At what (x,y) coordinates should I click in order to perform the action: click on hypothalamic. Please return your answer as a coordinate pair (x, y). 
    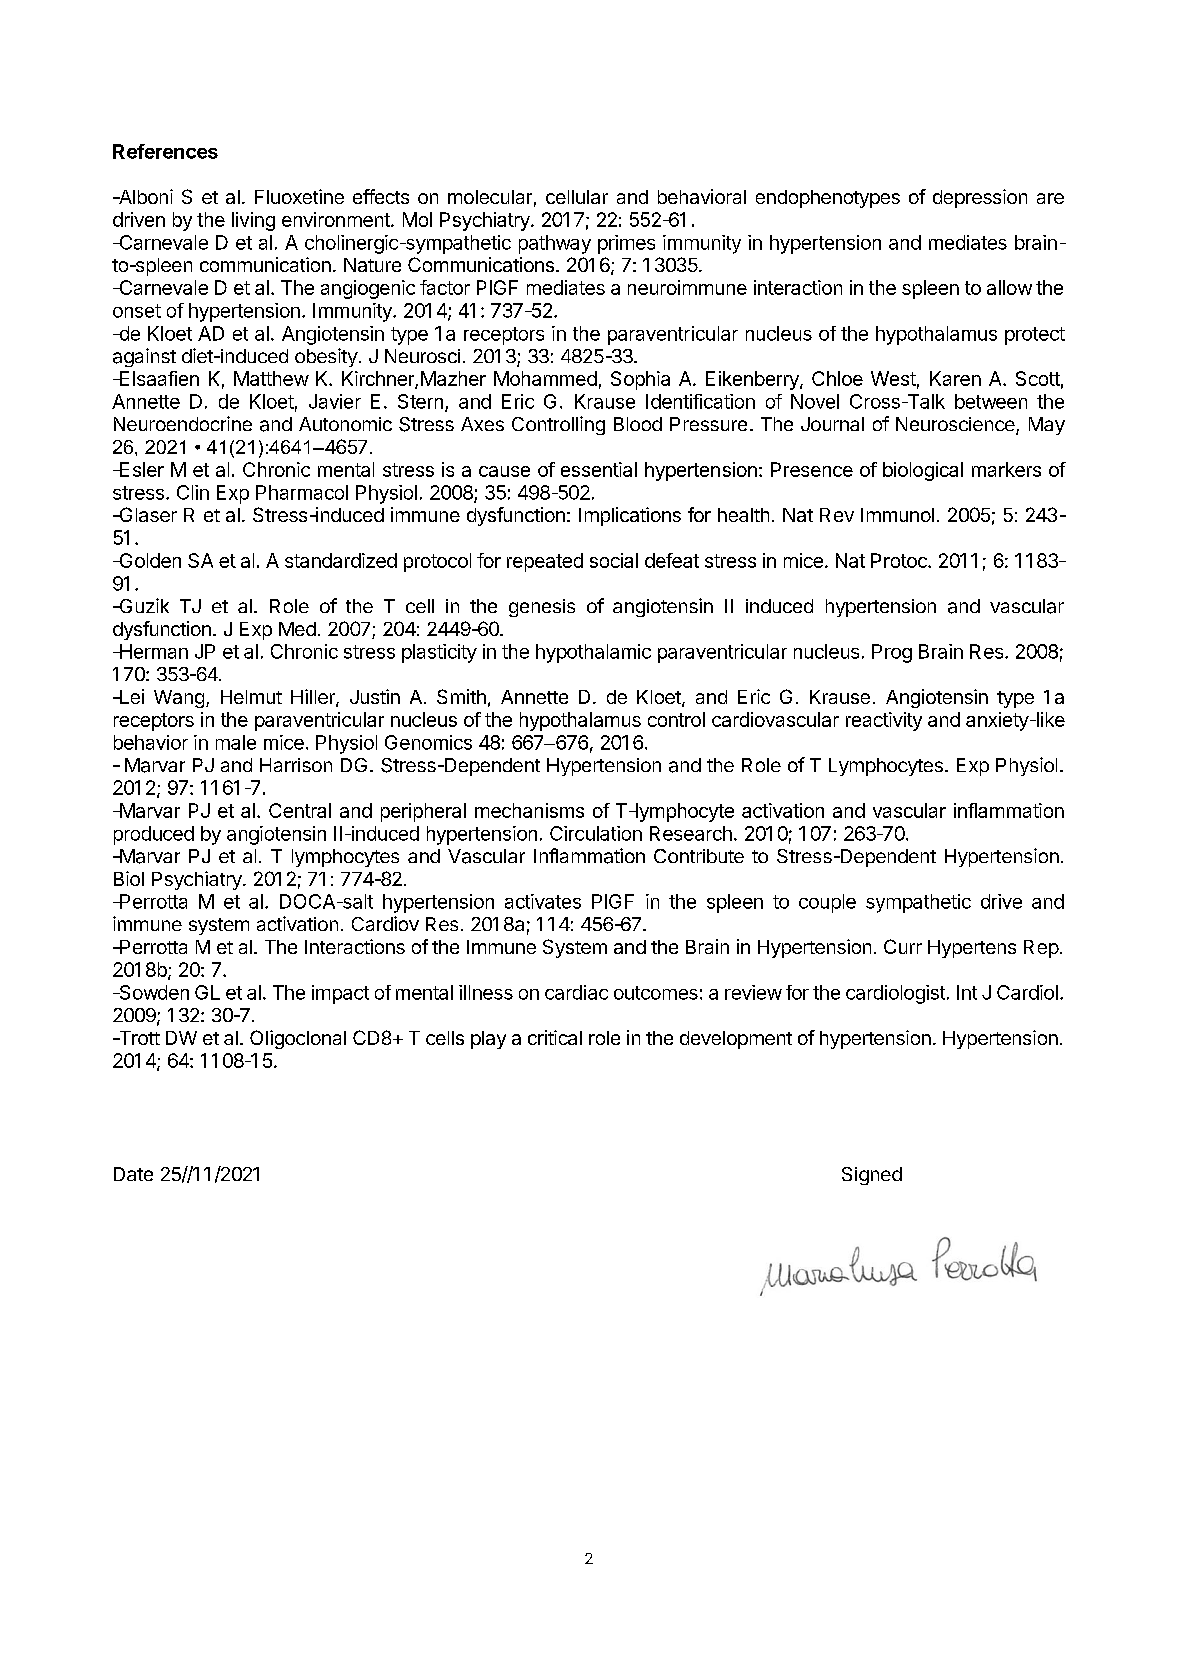
    Looking at the image, I should click on (593, 653).
